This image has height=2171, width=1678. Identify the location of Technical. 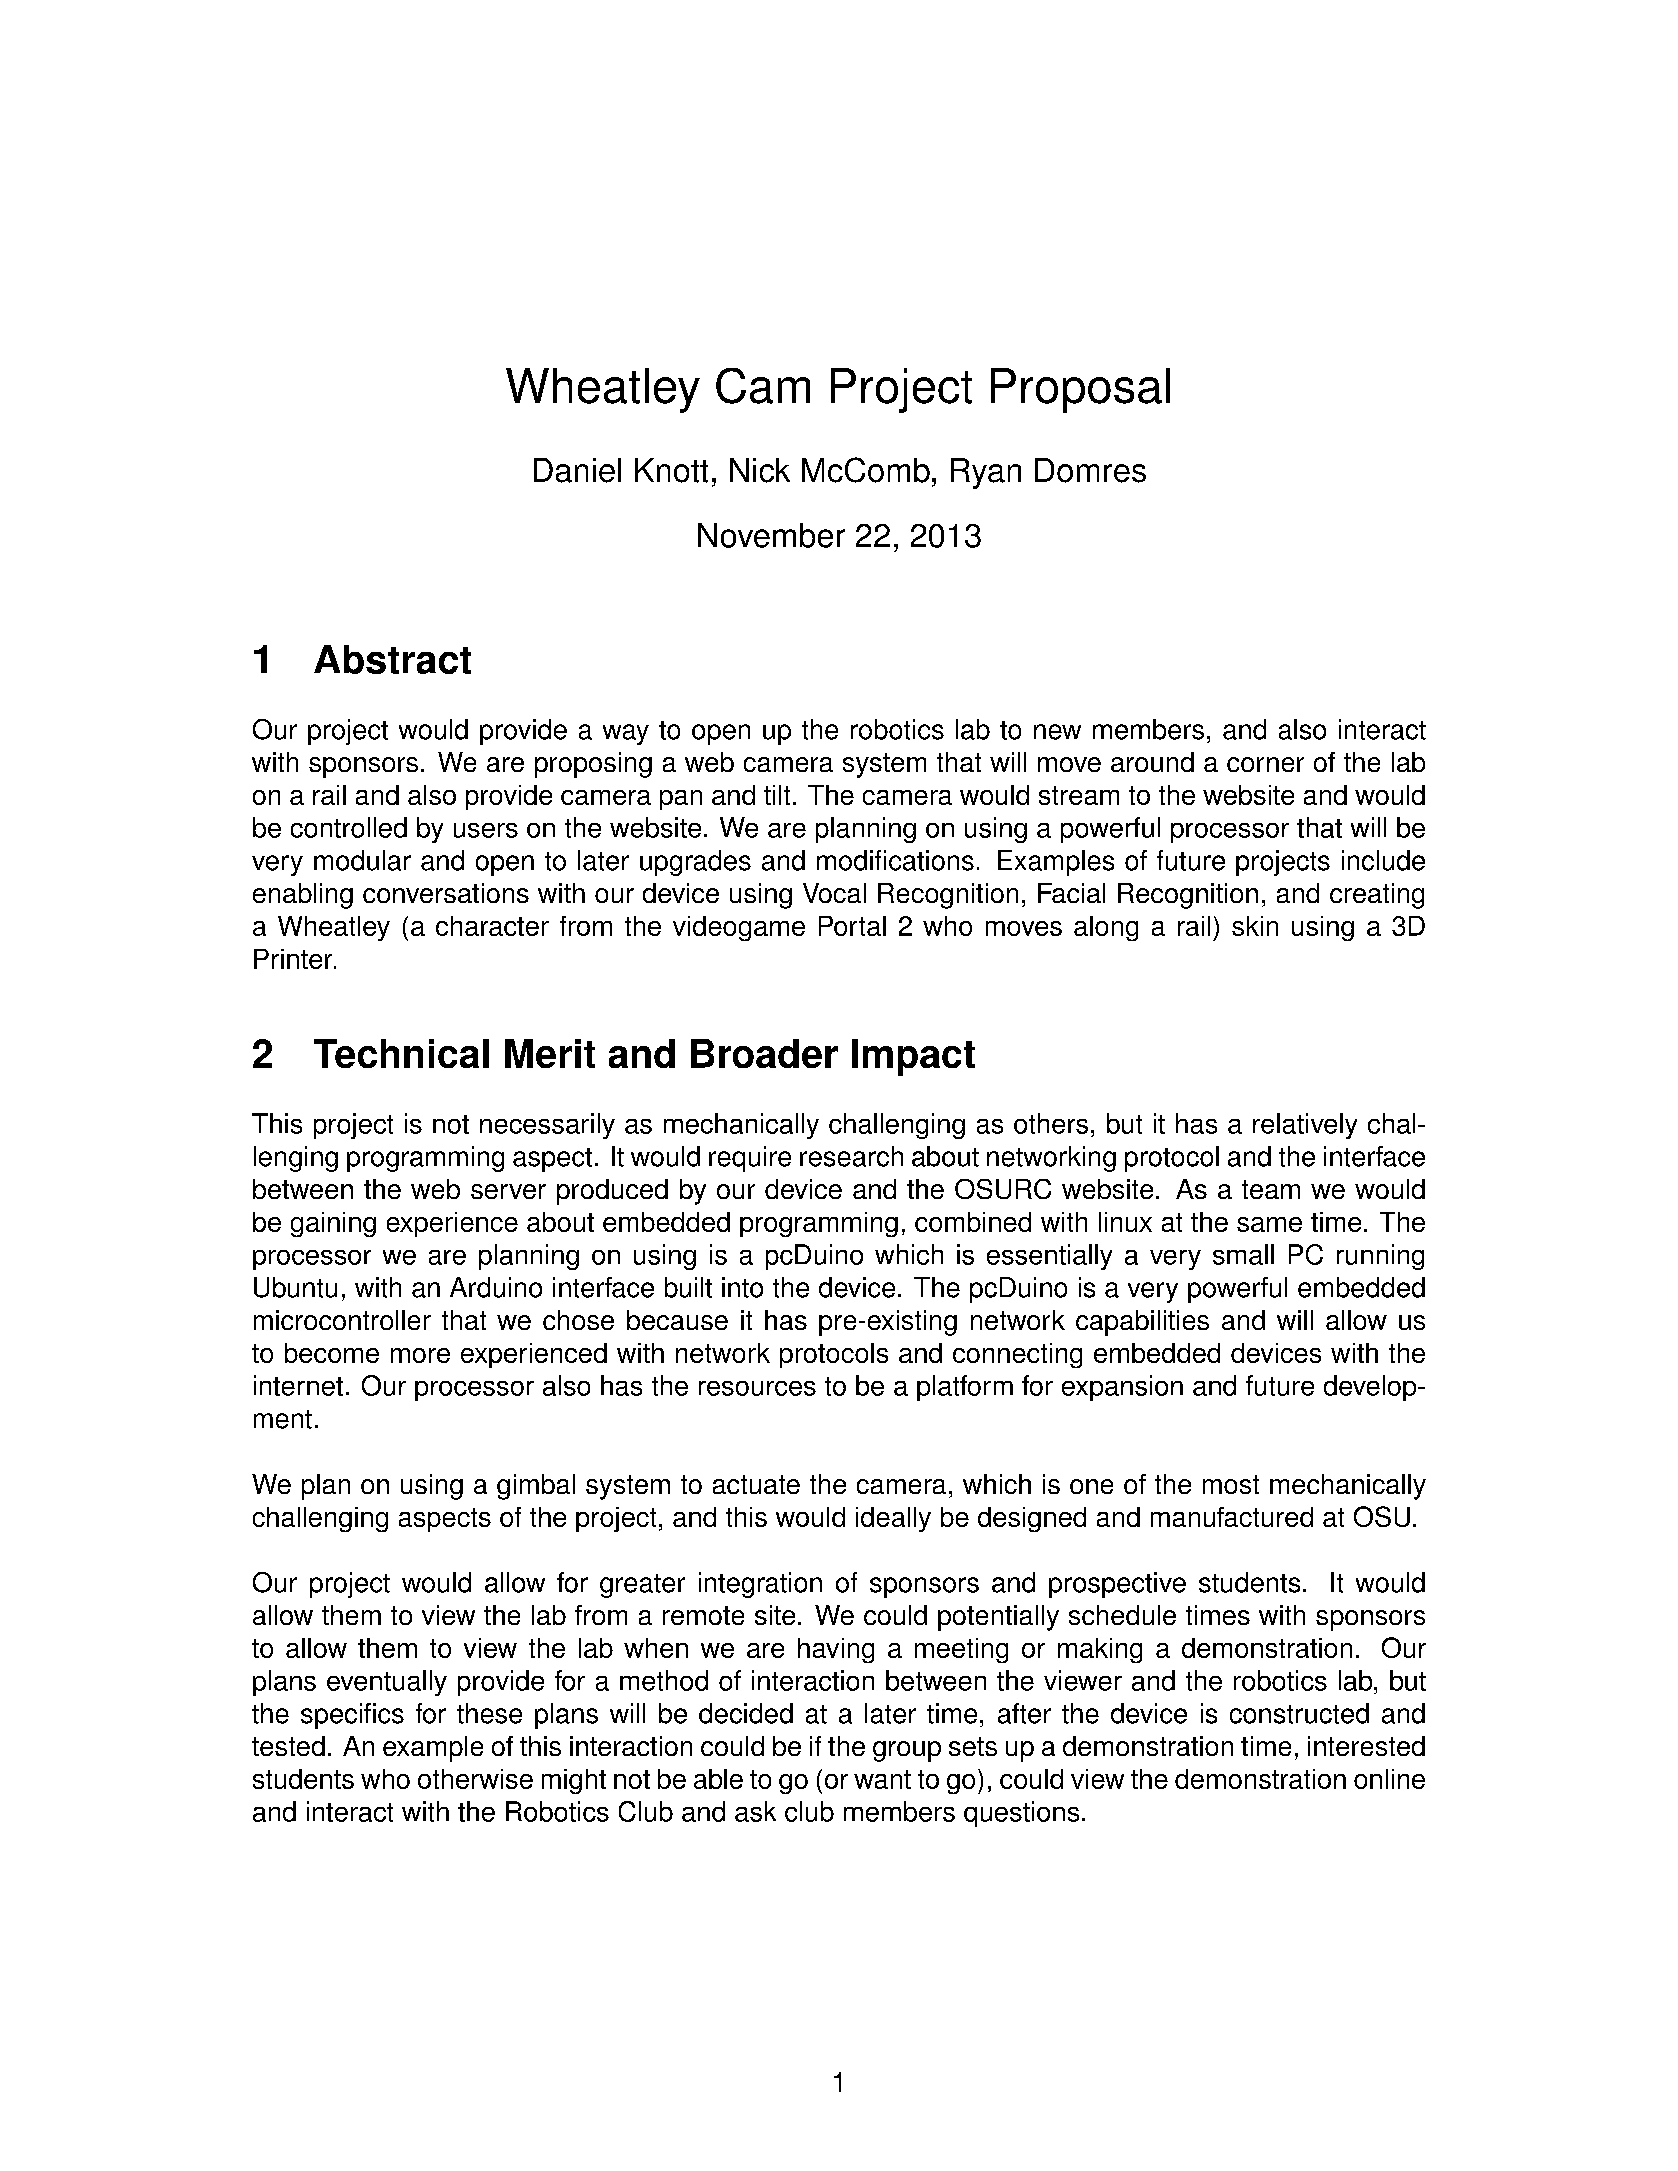
(401, 1053).
